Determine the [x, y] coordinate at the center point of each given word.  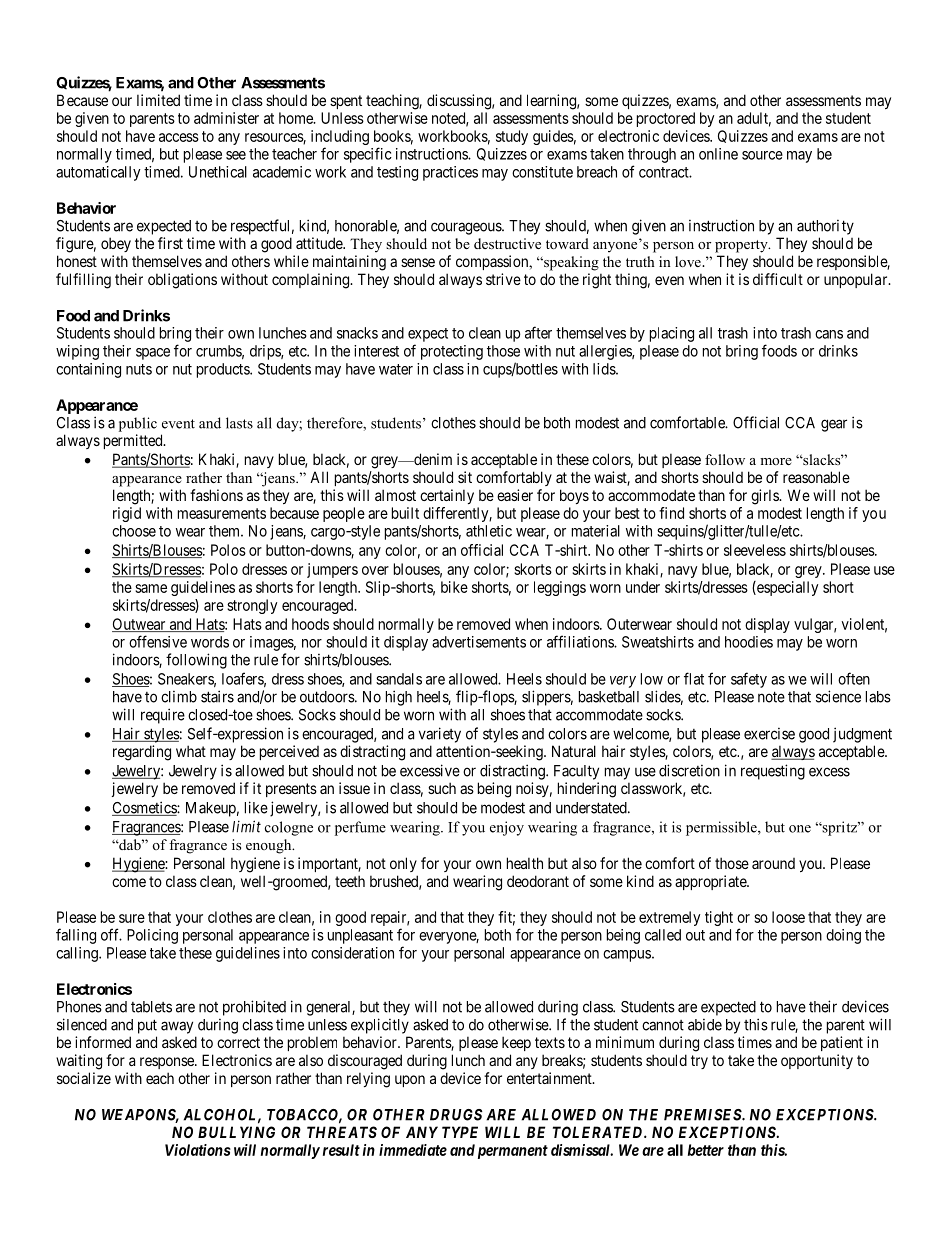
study [512, 137]
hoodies [749, 642]
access [179, 137]
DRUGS [456, 1115]
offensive [158, 641]
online [718, 154]
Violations [198, 1150]
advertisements [479, 642]
